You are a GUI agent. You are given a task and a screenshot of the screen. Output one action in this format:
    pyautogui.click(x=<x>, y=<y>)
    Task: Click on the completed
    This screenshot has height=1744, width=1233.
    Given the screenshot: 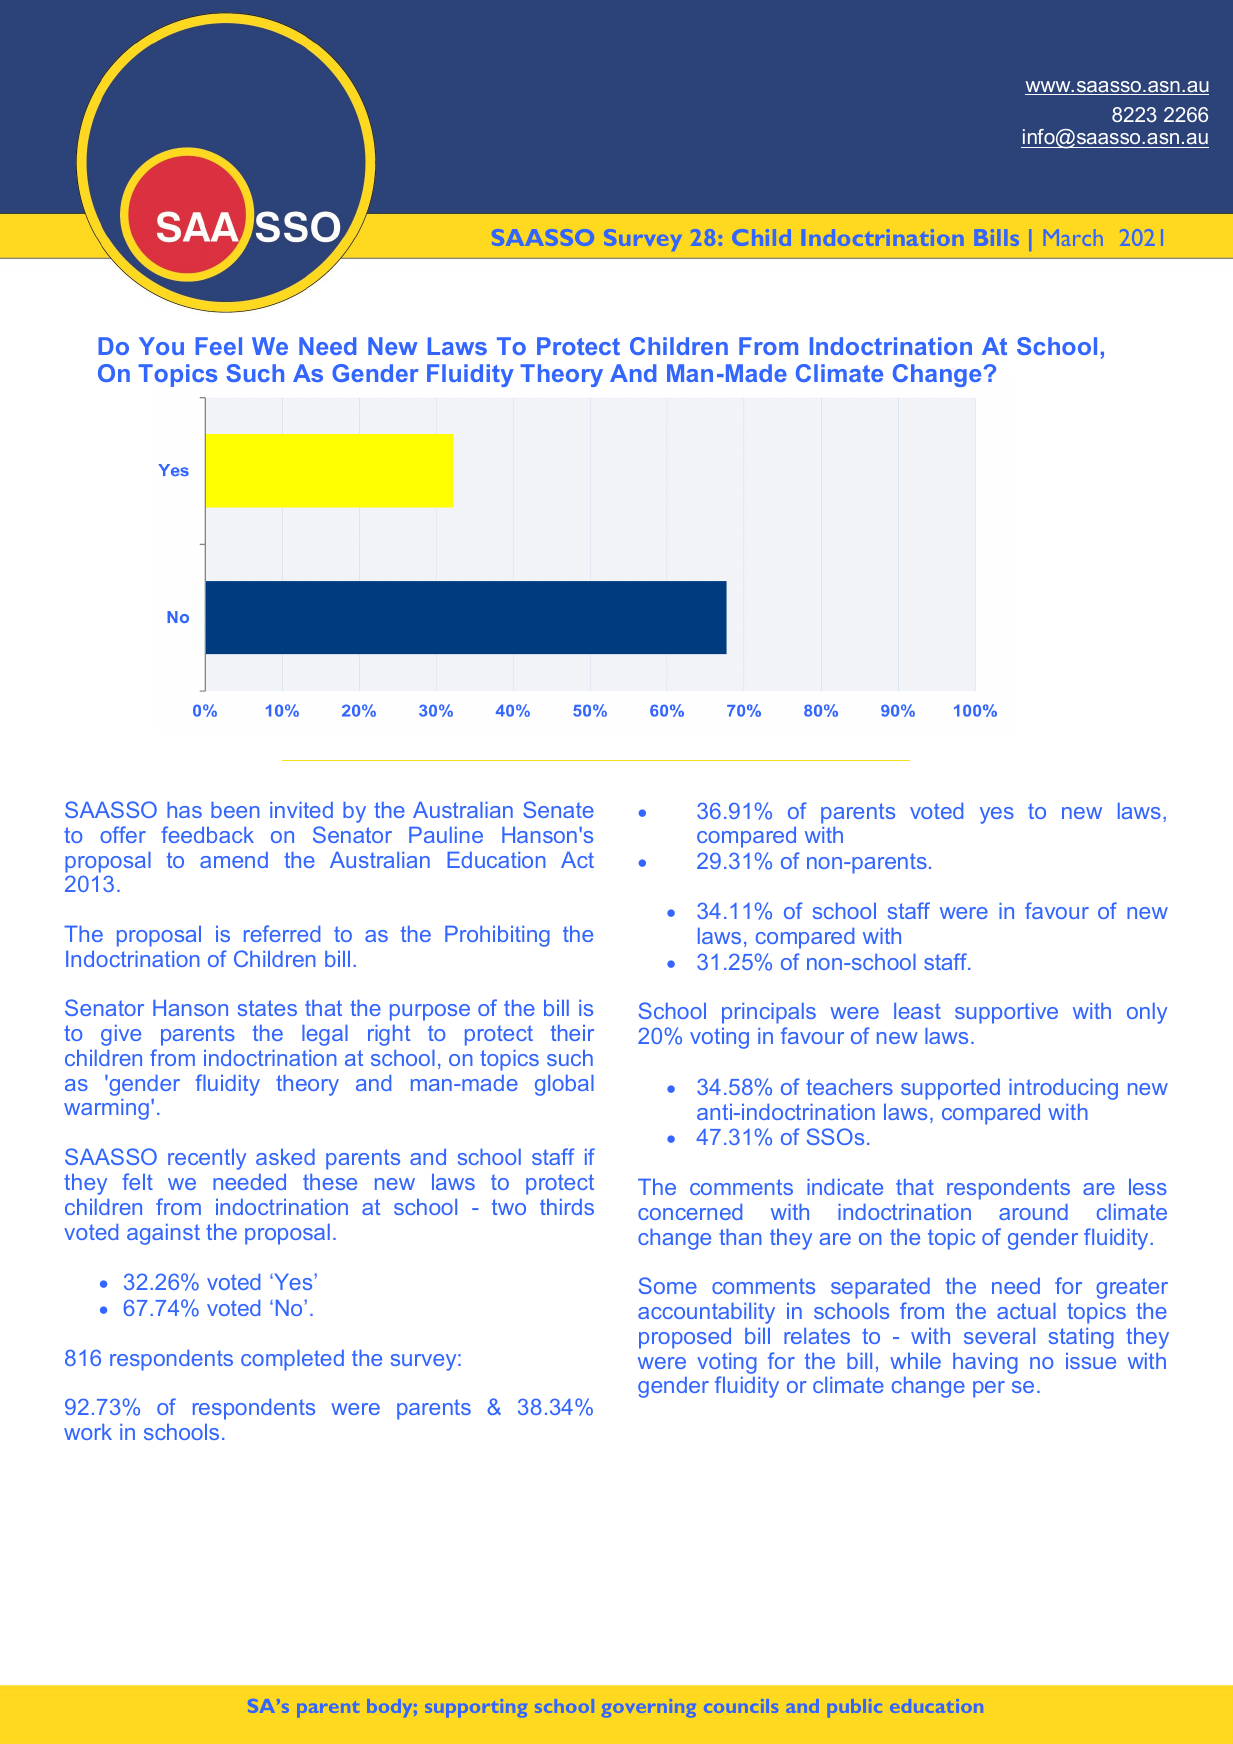 What is the action you would take?
    pyautogui.click(x=292, y=1360)
